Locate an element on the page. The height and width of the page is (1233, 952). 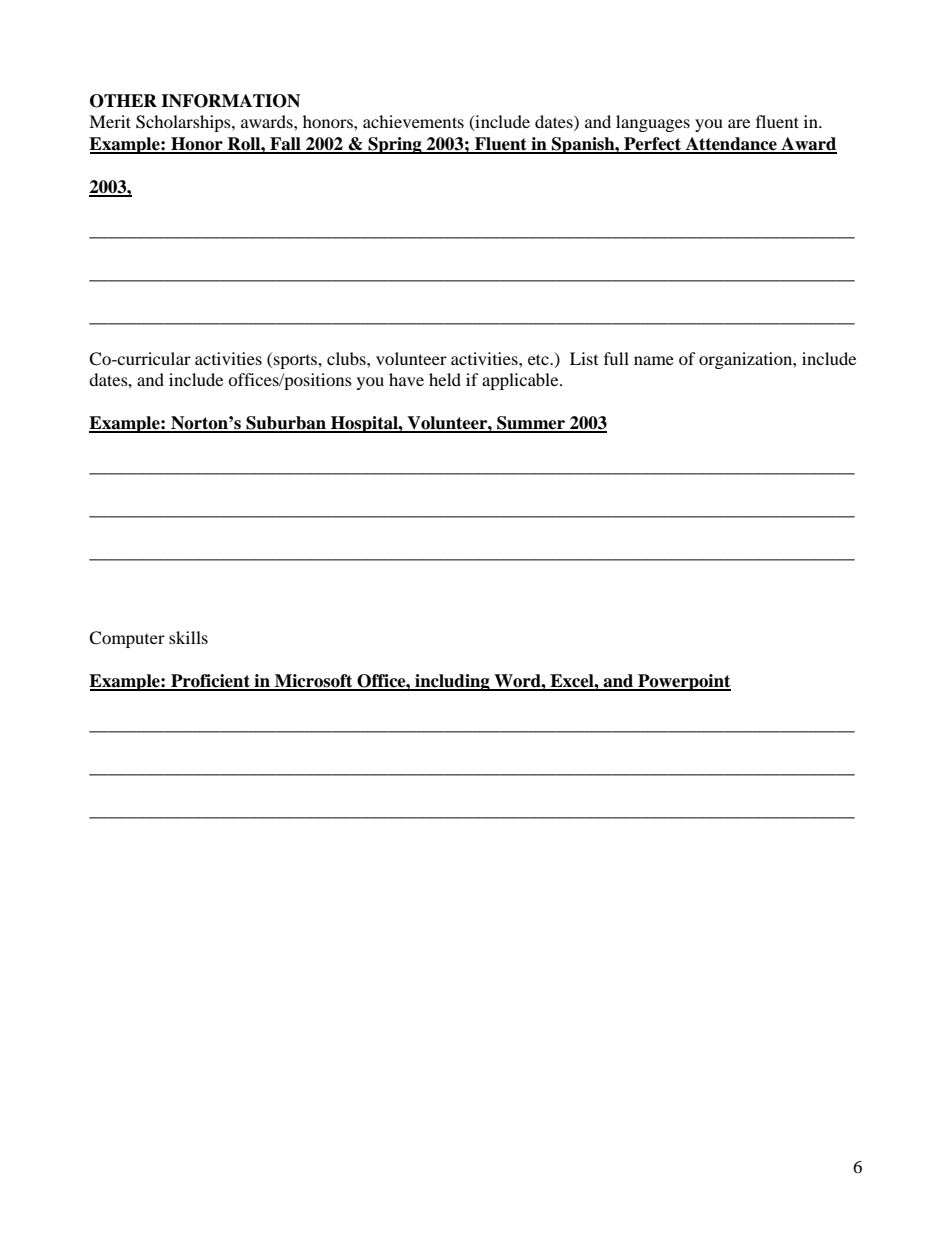
Powerpoint is located at coordinates (683, 682).
